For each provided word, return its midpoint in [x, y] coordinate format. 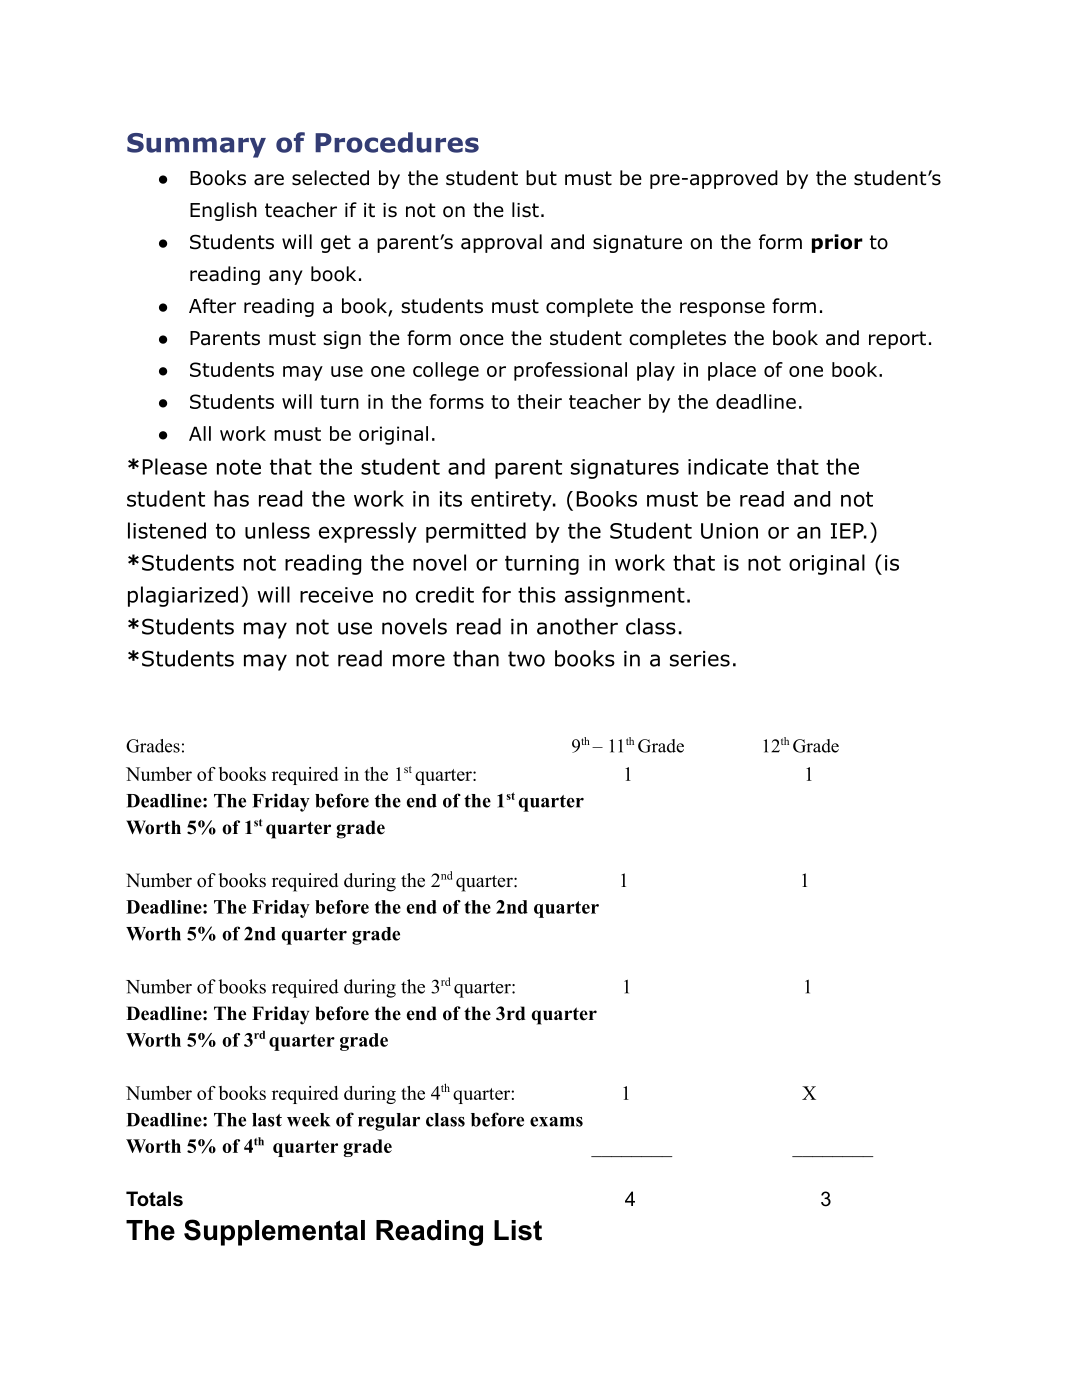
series [700, 659]
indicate [728, 466]
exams [556, 1122]
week [308, 1120]
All [200, 433]
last [267, 1120]
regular [389, 1122]
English [223, 211]
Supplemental [274, 1232]
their [539, 401]
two [526, 659]
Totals [154, 1199]
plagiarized [183, 596]
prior [837, 243]
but [541, 178]
